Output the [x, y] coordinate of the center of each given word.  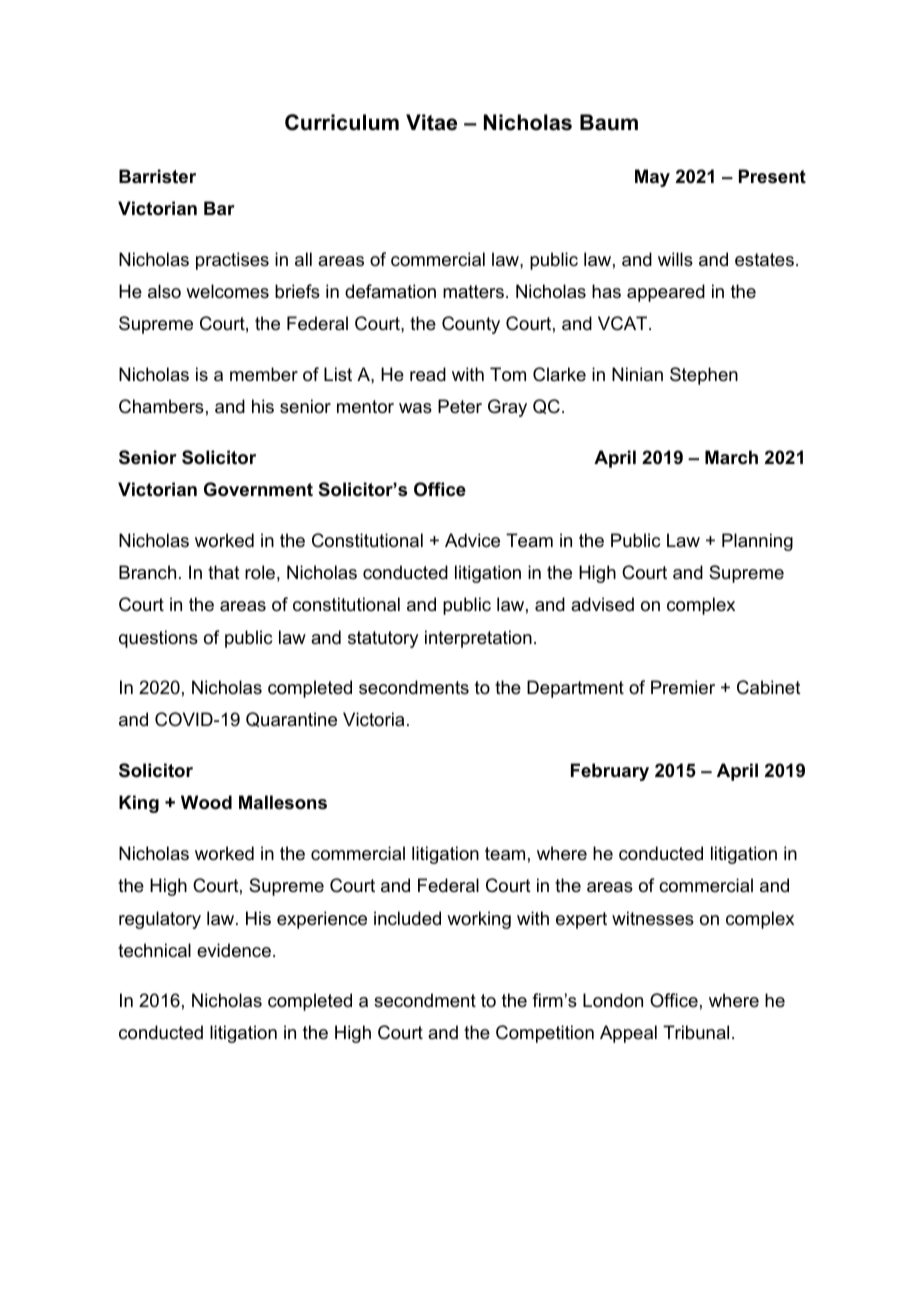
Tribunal [696, 1032]
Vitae [431, 122]
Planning [757, 542]
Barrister [157, 176]
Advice [472, 540]
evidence [234, 950]
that [224, 572]
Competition [545, 1034]
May [652, 178]
